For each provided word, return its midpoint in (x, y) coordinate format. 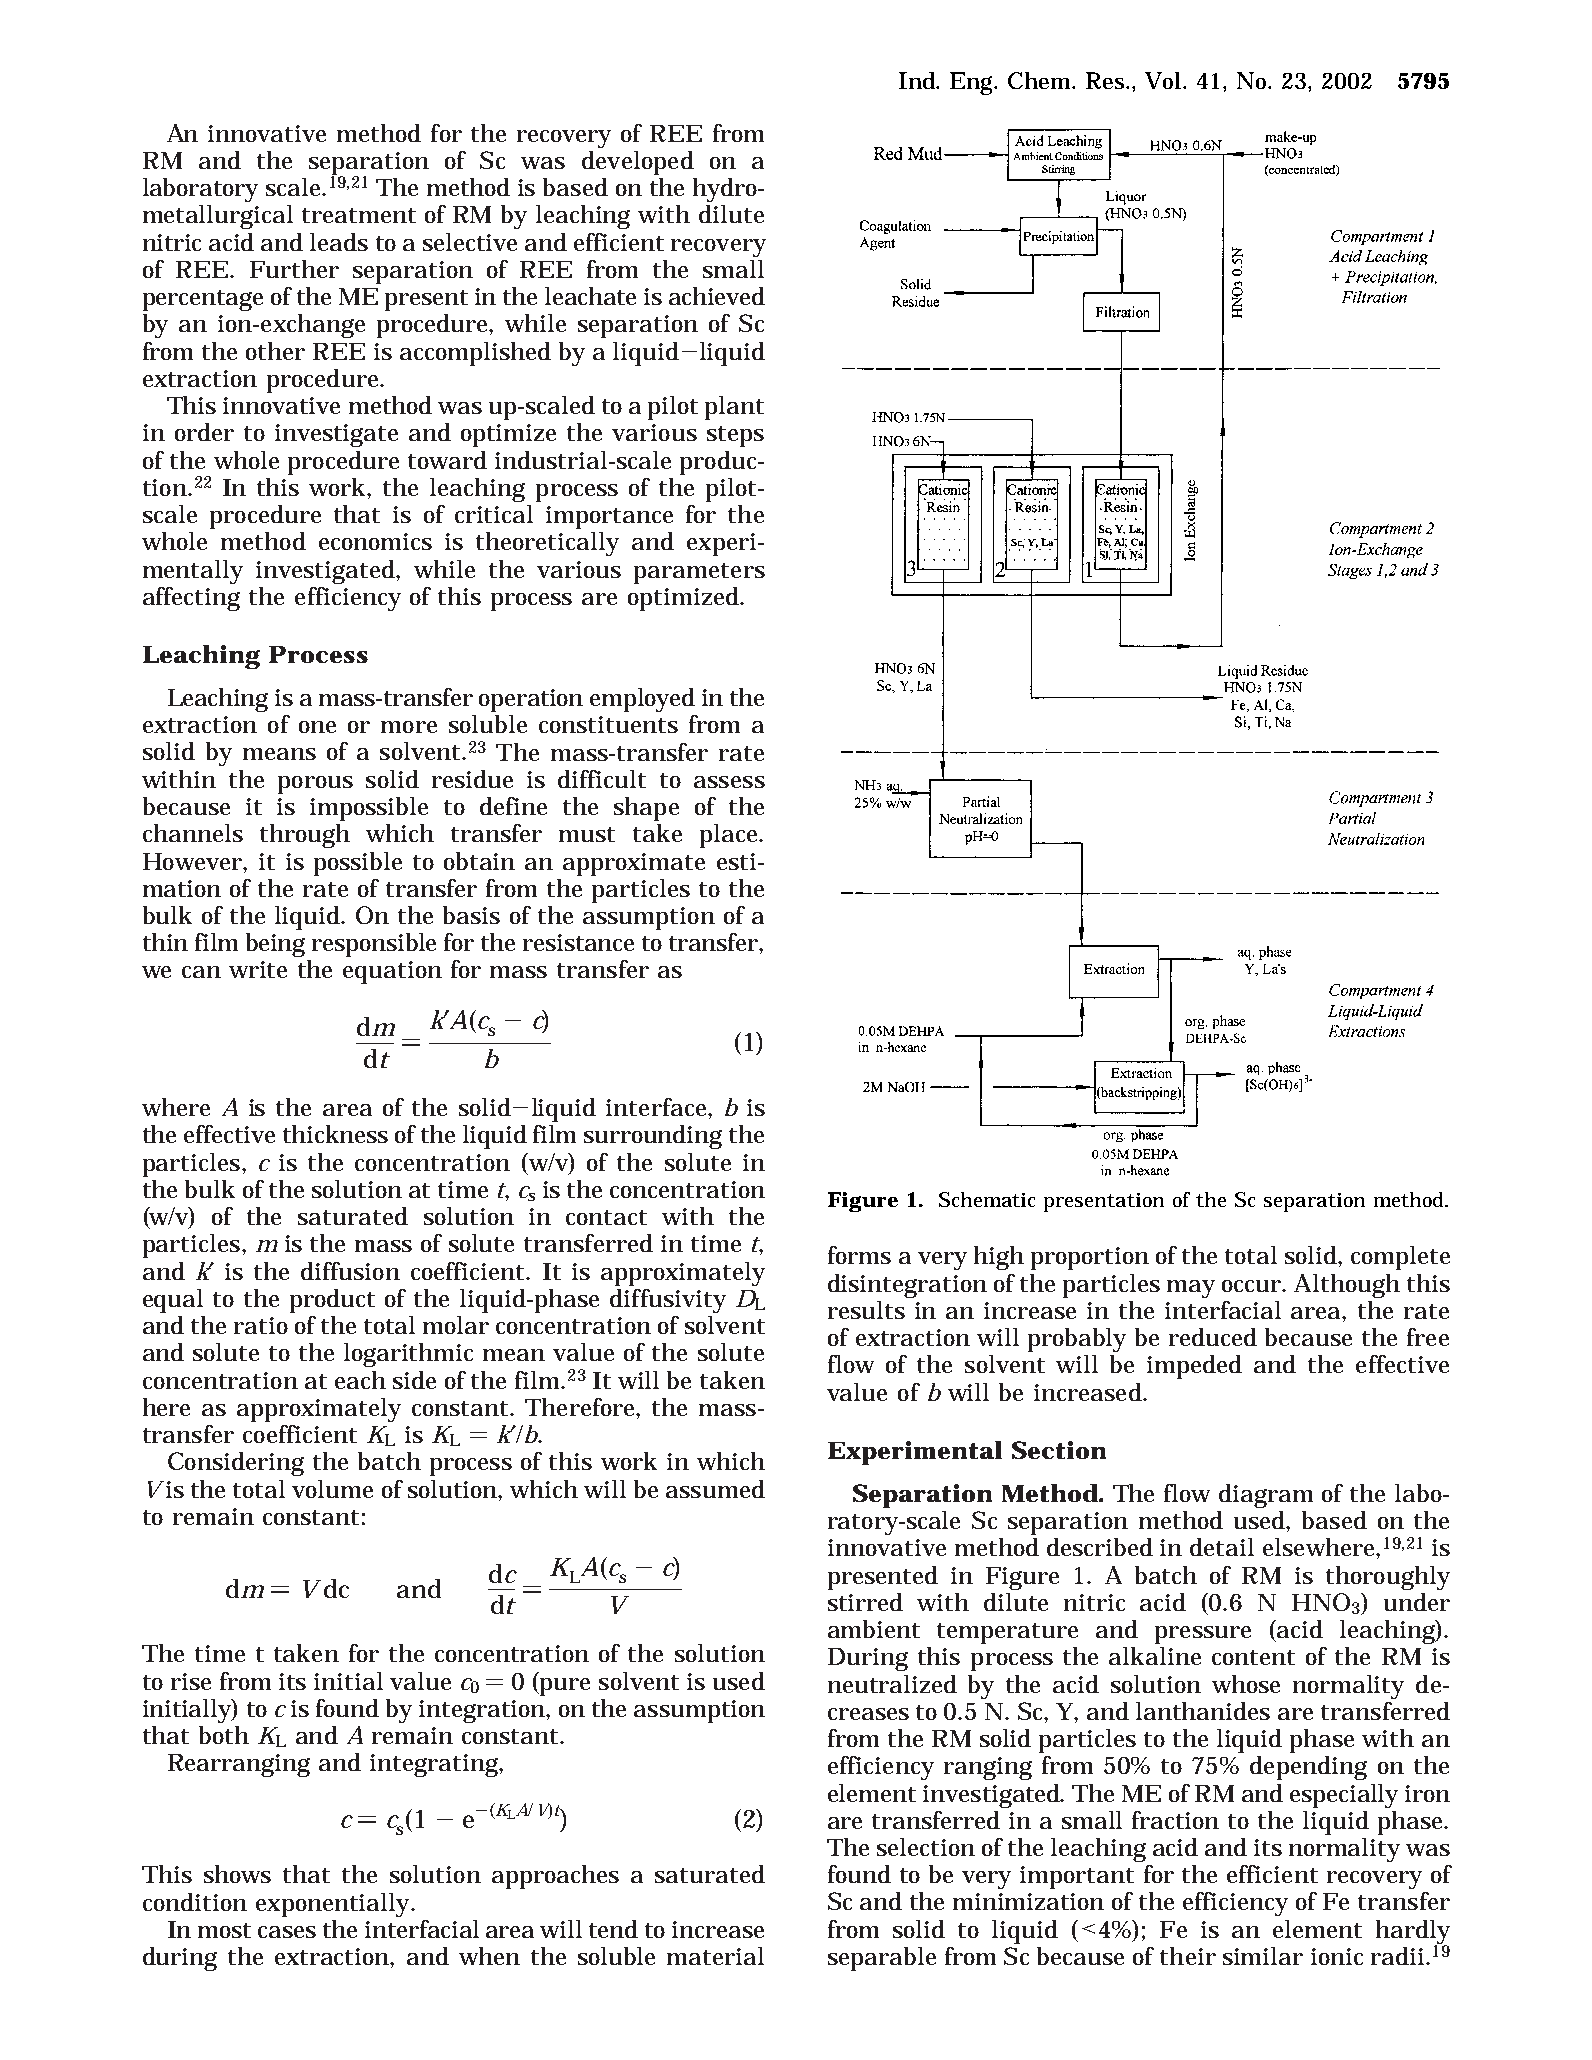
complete (1400, 1258)
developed (638, 163)
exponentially (334, 1905)
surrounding (653, 1137)
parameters (699, 573)
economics (375, 541)
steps (735, 436)
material (715, 1956)
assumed (715, 1489)
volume (332, 1489)
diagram (1266, 1496)
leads (339, 242)
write (258, 969)
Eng (973, 83)
